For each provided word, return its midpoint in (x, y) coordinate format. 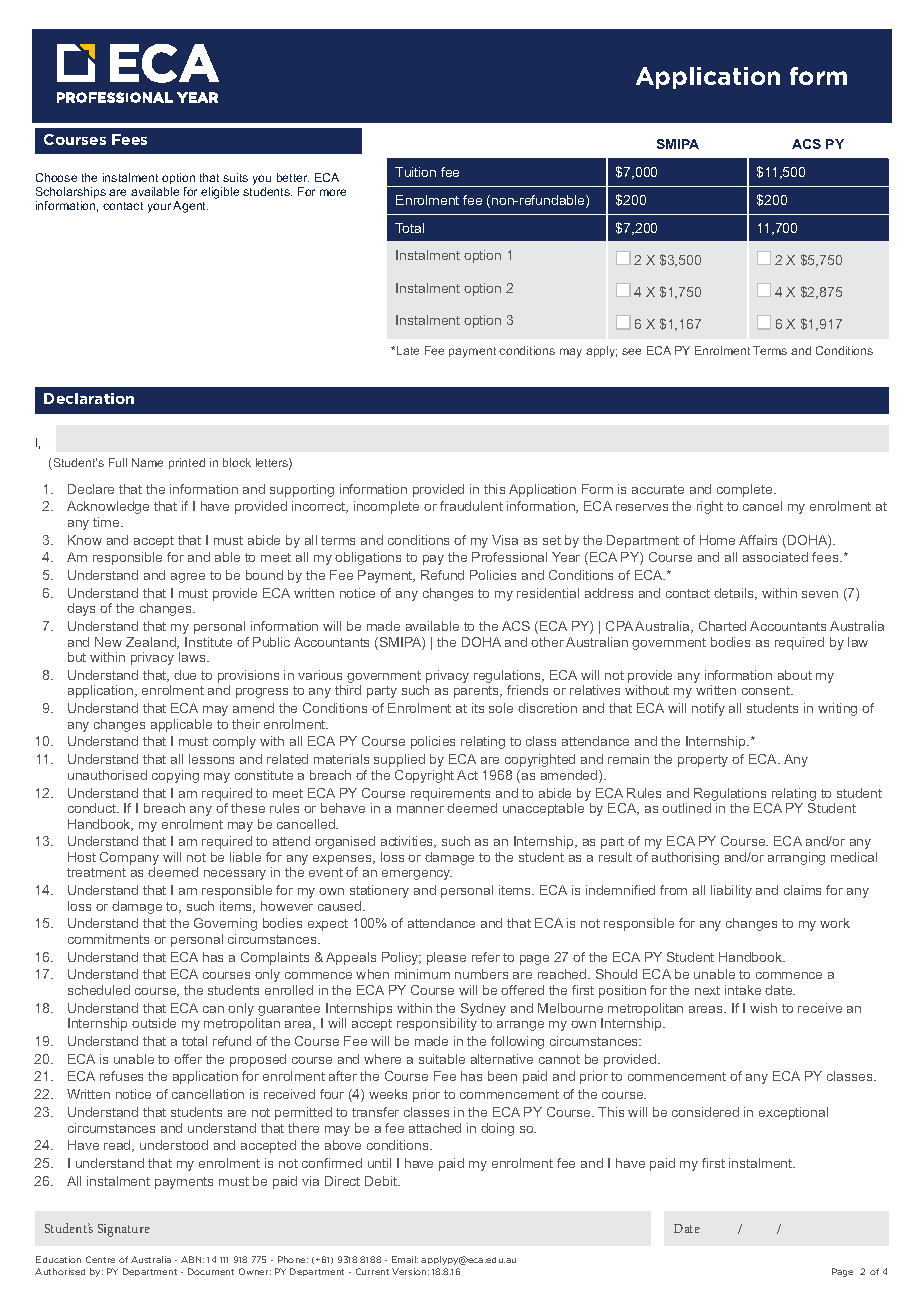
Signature (124, 1230)
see (631, 351)
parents (478, 692)
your (159, 208)
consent (767, 690)
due (185, 675)
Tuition (415, 172)
